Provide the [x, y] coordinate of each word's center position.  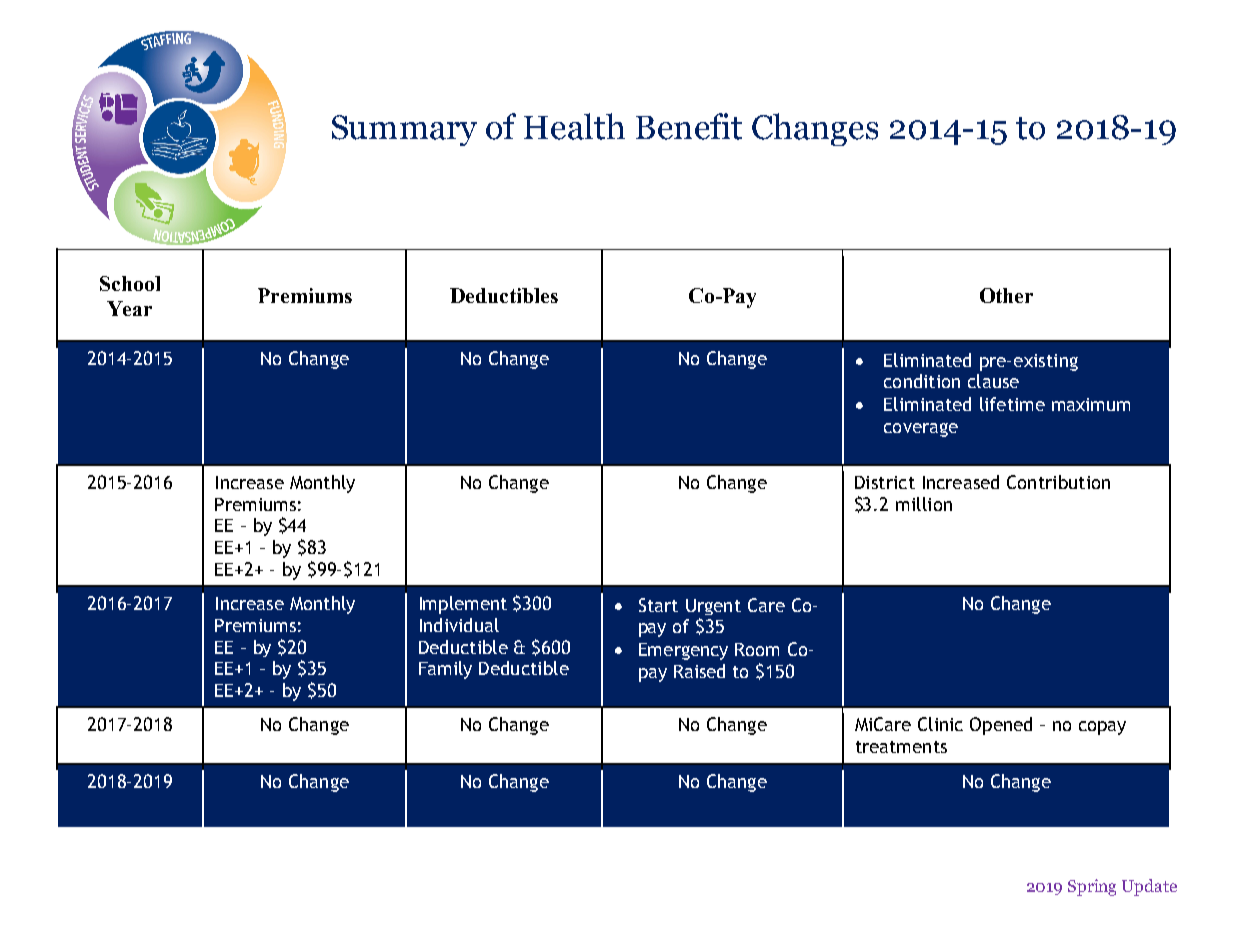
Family [445, 670]
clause [993, 381]
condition [922, 381]
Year [129, 308]
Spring [1092, 887]
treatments [901, 747]
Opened [1001, 726]
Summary [404, 130]
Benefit [689, 126]
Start [658, 605]
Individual [459, 625]
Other [1006, 295]
